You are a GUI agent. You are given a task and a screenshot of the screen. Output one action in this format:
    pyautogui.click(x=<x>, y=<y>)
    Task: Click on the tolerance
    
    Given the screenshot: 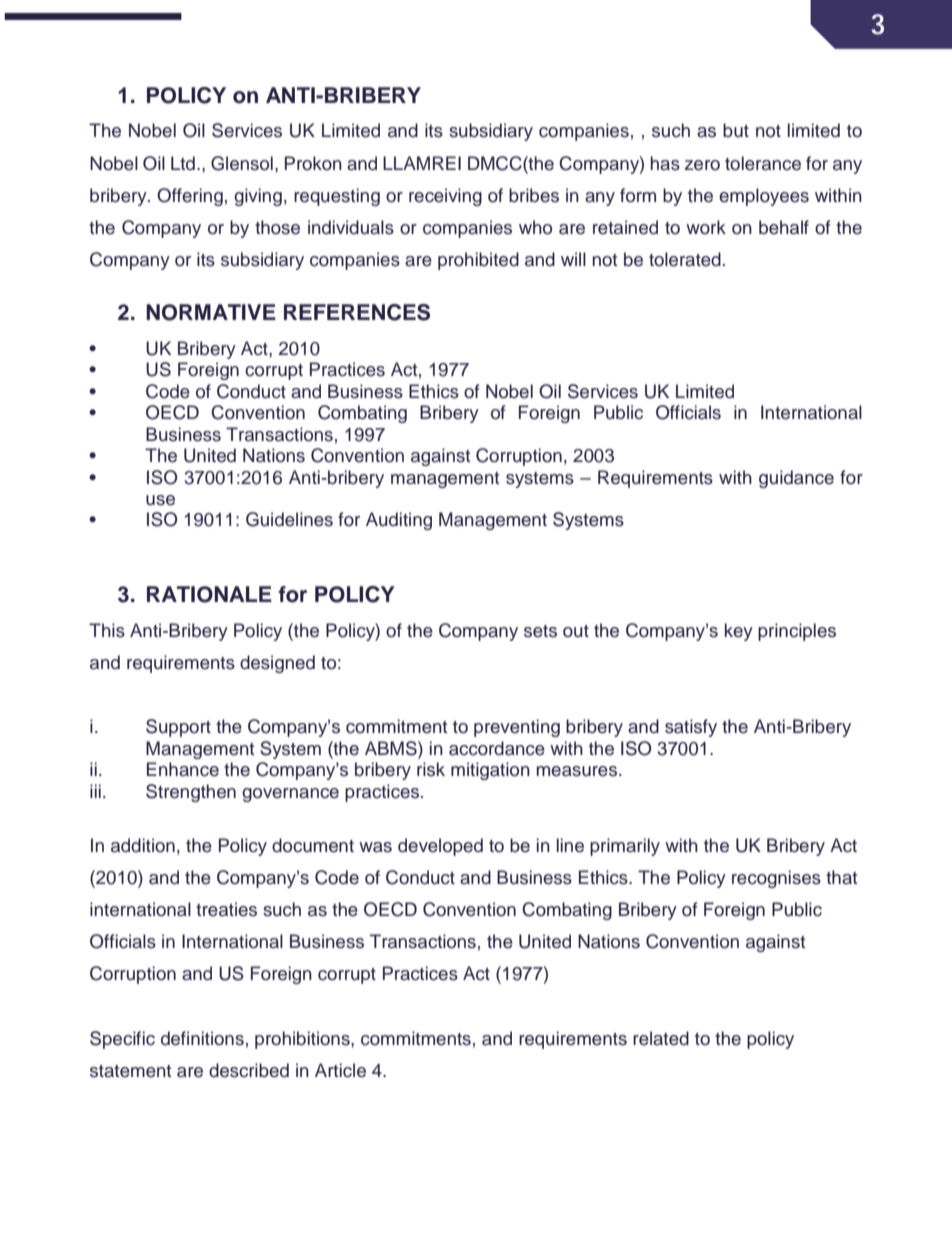 What is the action you would take?
    pyautogui.click(x=763, y=163)
